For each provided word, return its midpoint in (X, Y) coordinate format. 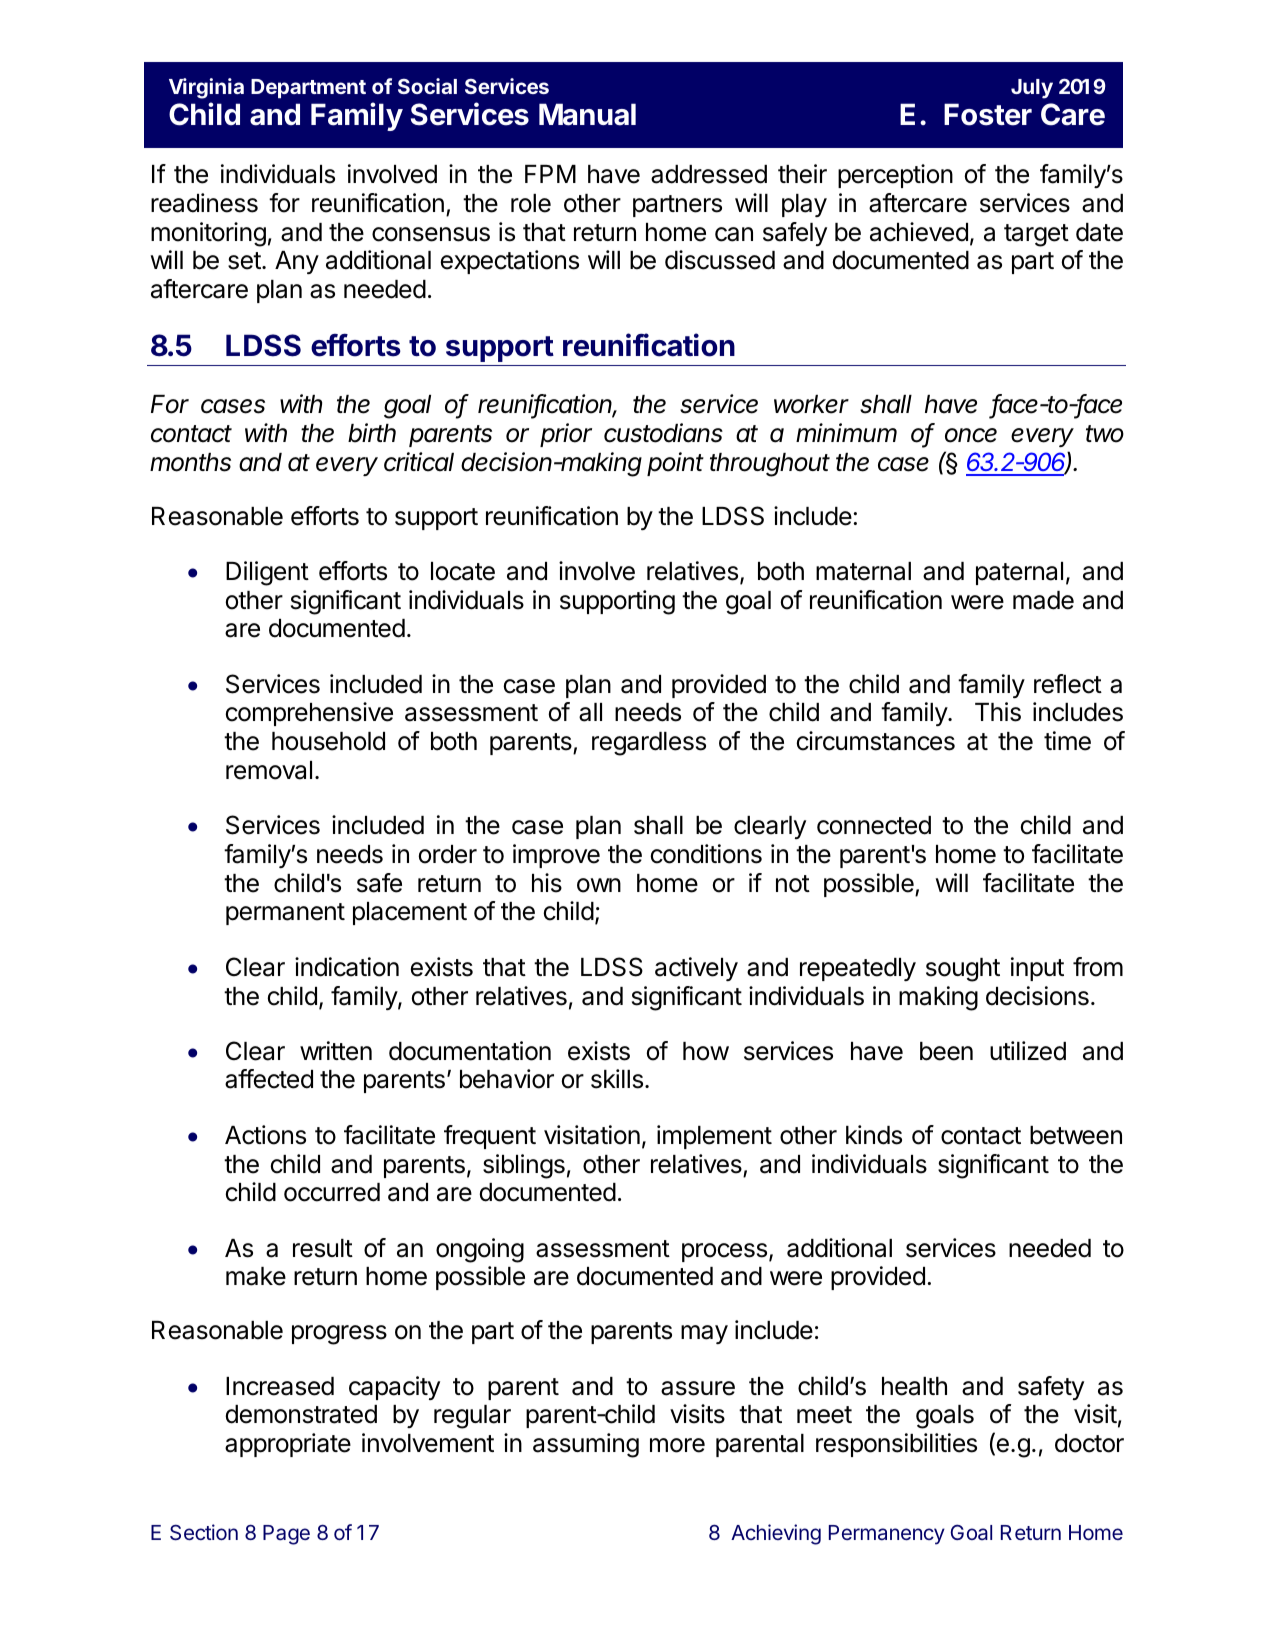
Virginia (206, 88)
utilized (1028, 1051)
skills (617, 1079)
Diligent (267, 573)
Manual (587, 114)
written (336, 1051)
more (677, 1445)
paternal (1019, 573)
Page (286, 1535)
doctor (1089, 1443)
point (675, 464)
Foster (988, 114)
